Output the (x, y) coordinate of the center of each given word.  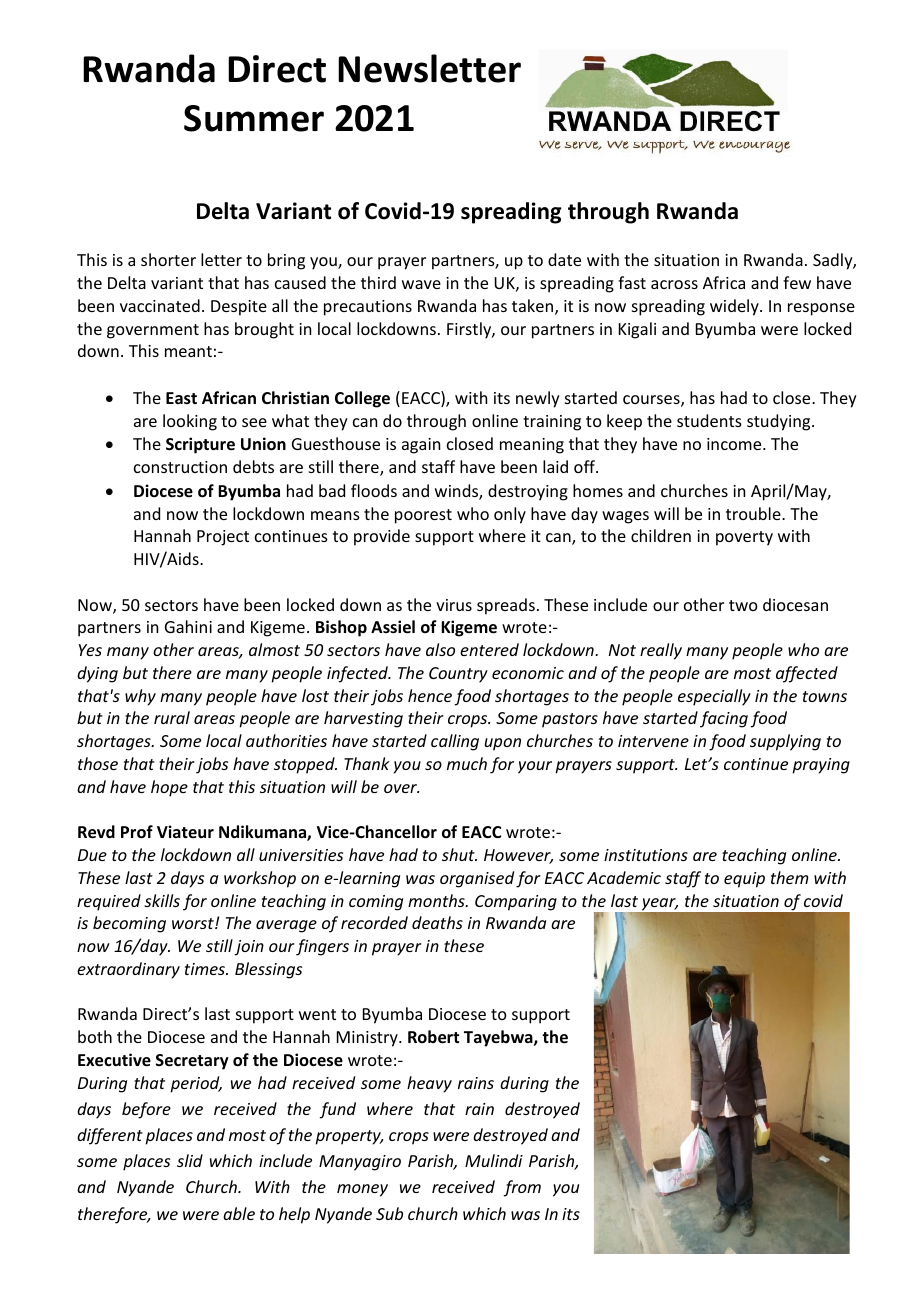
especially (714, 697)
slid (190, 1160)
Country (458, 675)
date (564, 259)
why (140, 697)
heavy (429, 1084)
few (797, 282)
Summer (254, 118)
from (522, 1188)
